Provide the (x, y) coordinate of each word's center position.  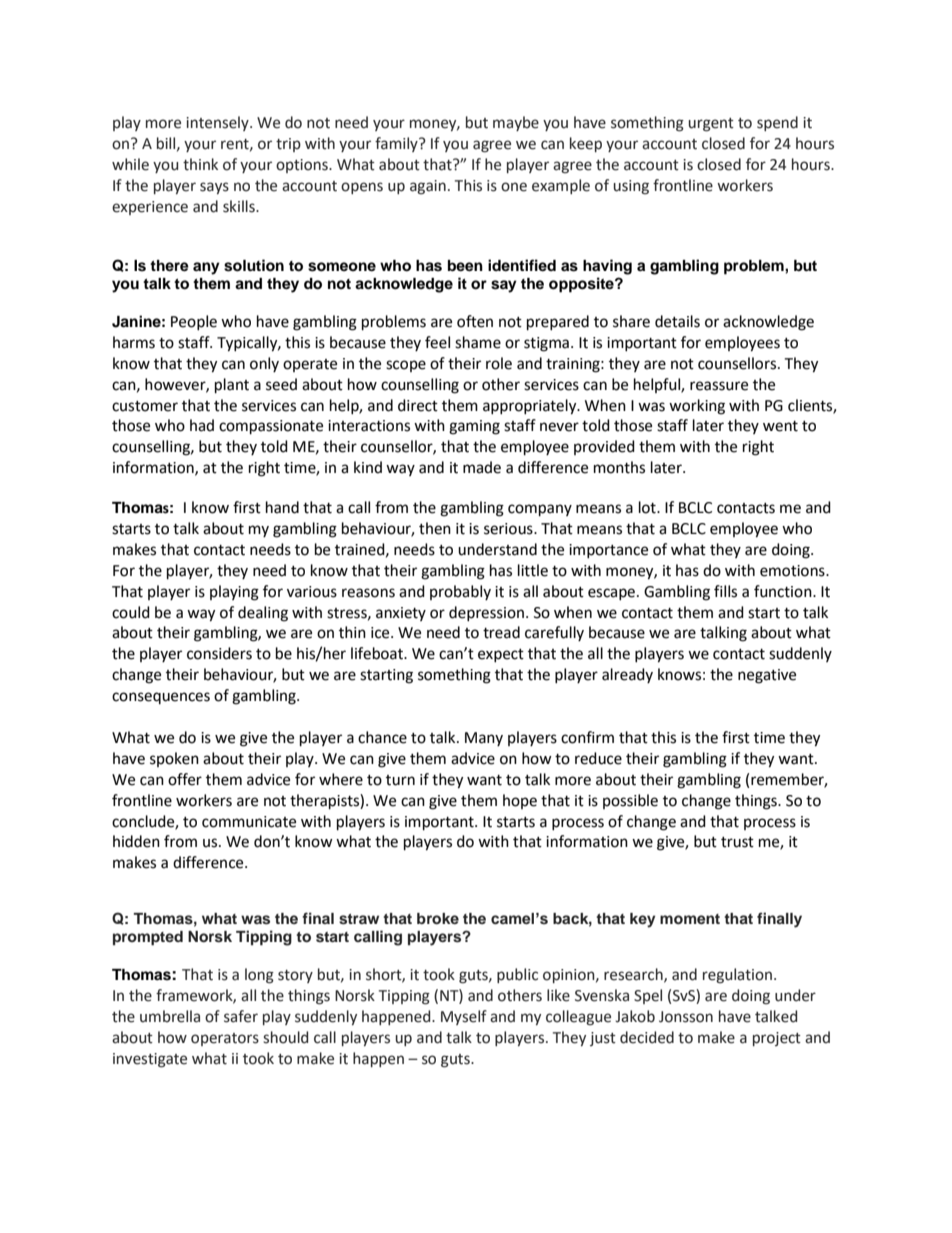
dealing (263, 614)
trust (737, 842)
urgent (711, 125)
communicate (249, 822)
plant (232, 386)
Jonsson (686, 1017)
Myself (464, 1017)
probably (460, 592)
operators (225, 1039)
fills (725, 591)
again (428, 187)
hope (520, 801)
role (499, 363)
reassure (719, 386)
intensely (218, 123)
